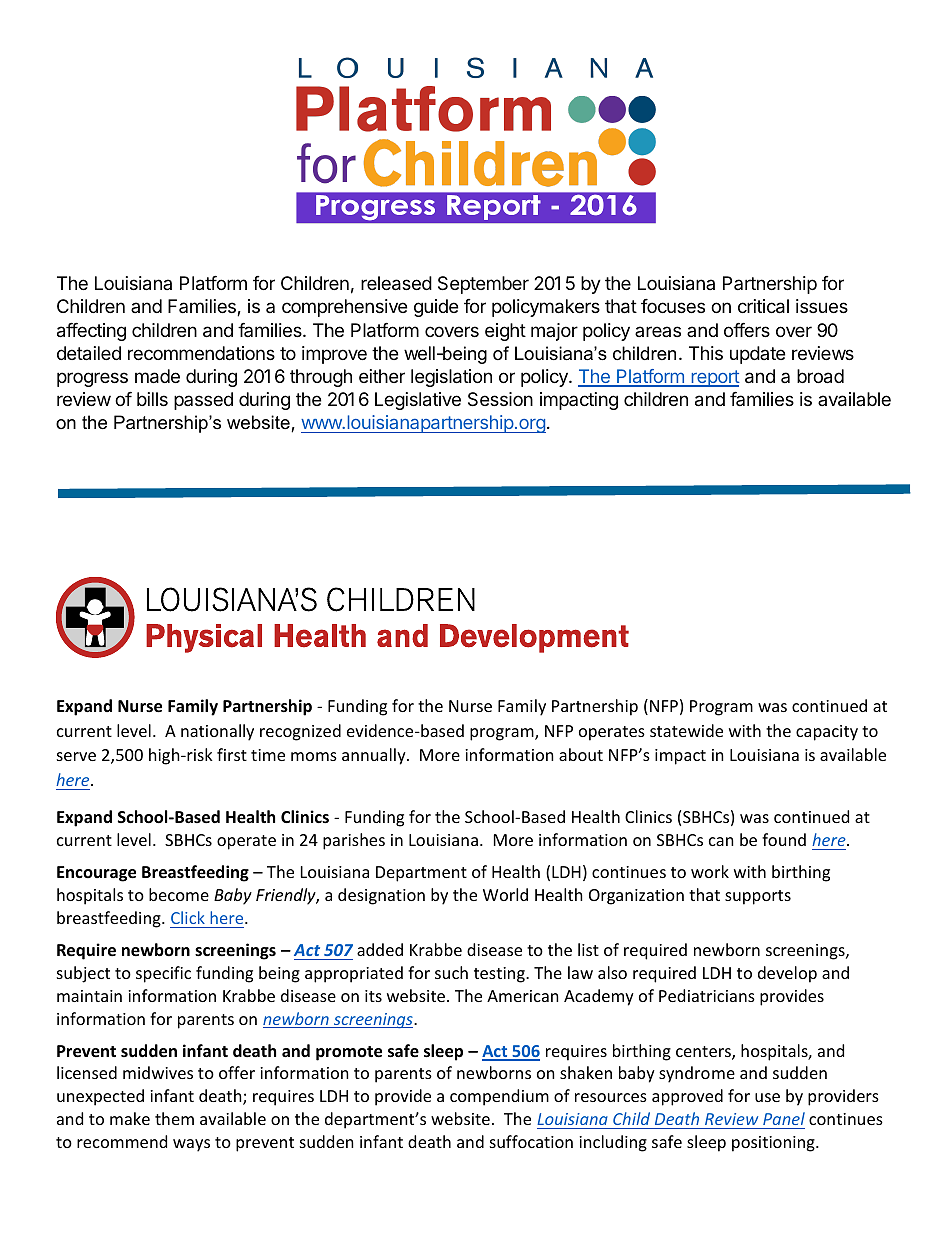 This screenshot has width=952, height=1233. What do you see at coordinates (710, 871) in the screenshot?
I see `work` at bounding box center [710, 871].
